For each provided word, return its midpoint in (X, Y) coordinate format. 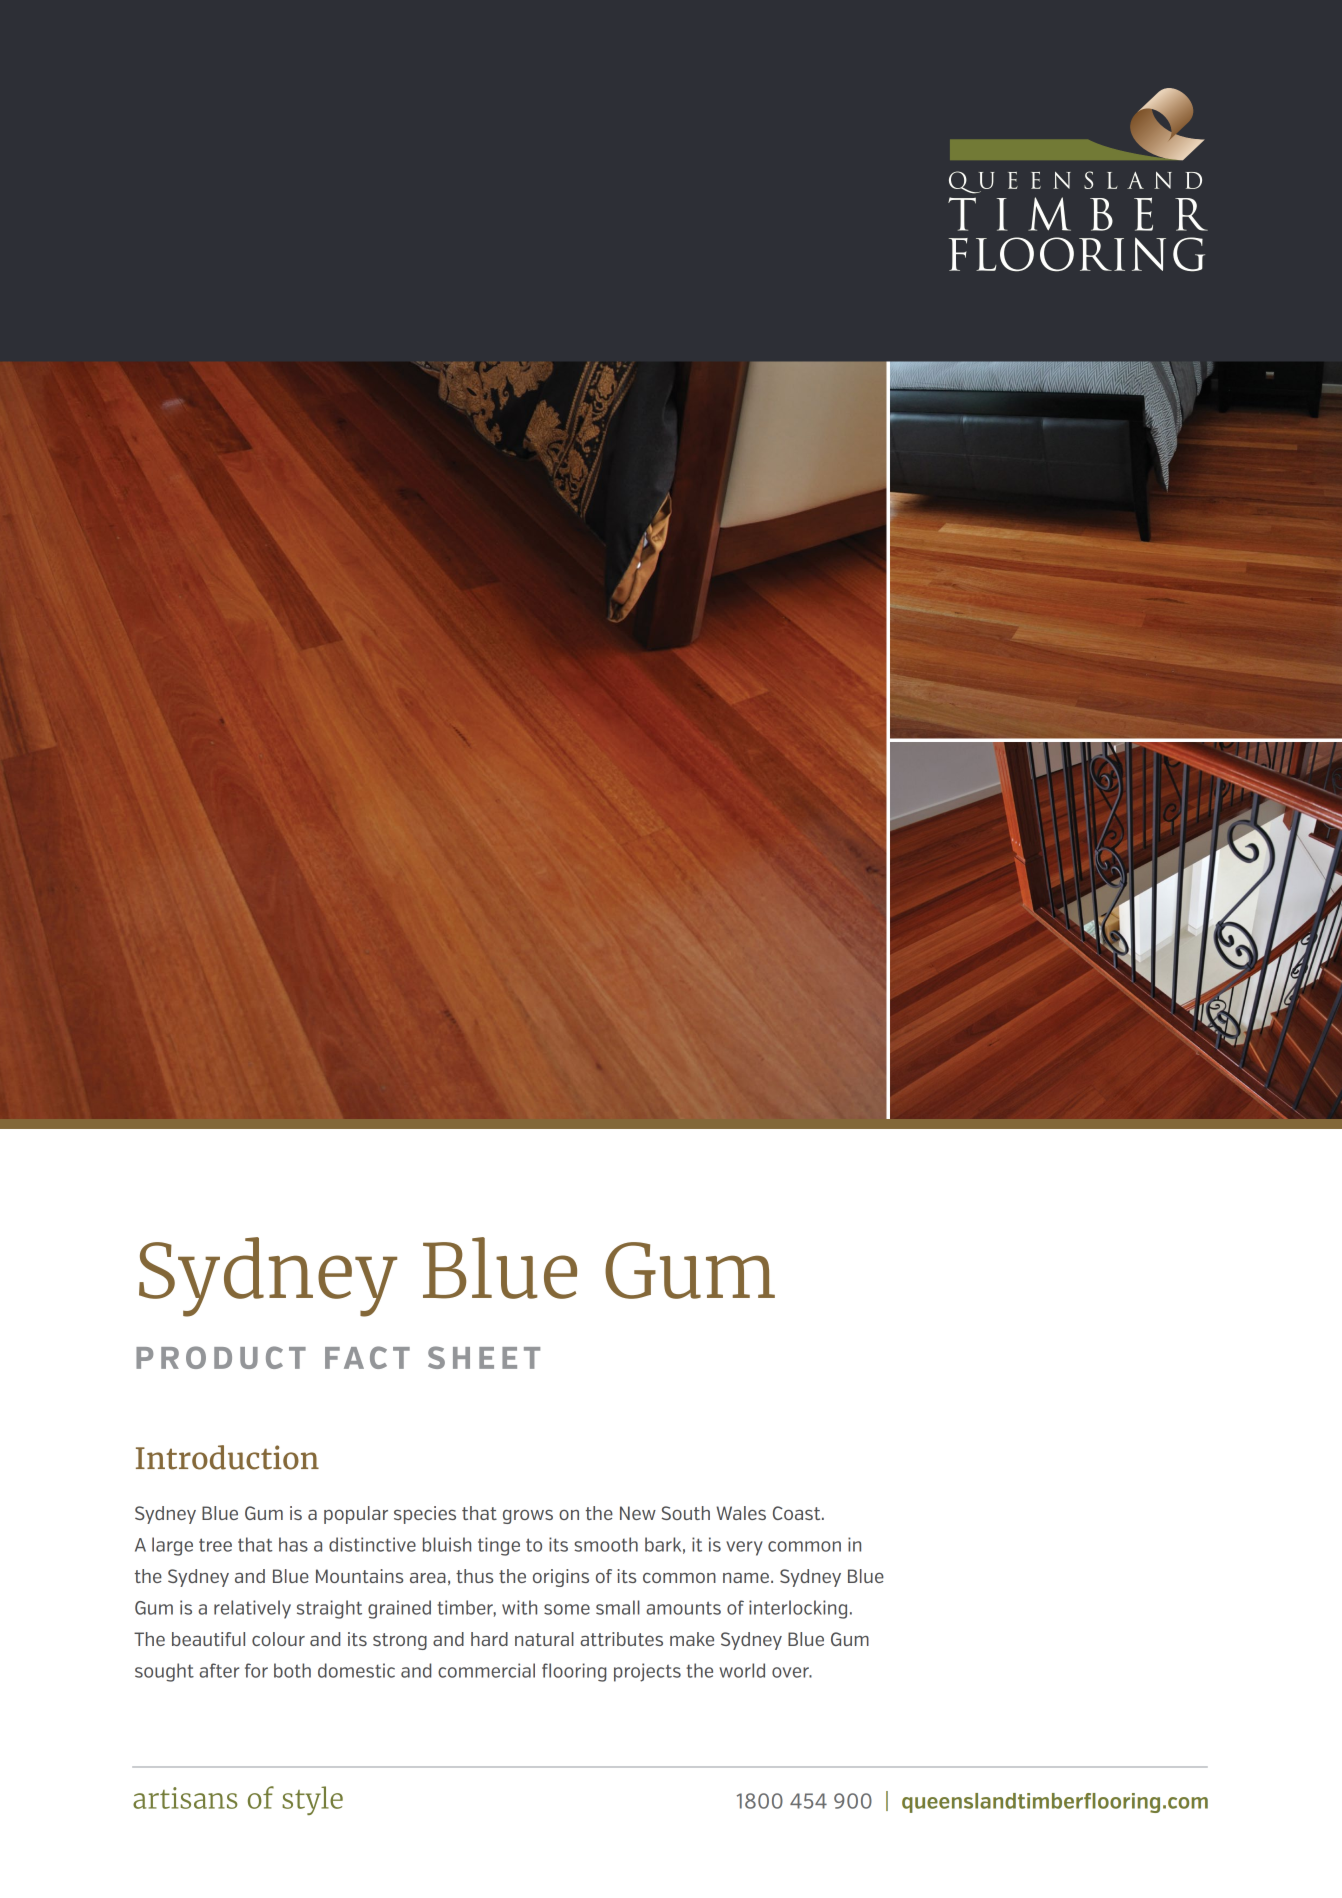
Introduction (227, 1457)
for (256, 1670)
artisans (185, 1798)
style (312, 1800)
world (742, 1670)
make (692, 1639)
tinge (499, 1546)
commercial (486, 1670)
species (425, 1515)
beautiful (208, 1639)
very (744, 1548)
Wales (741, 1513)
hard (489, 1639)
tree (215, 1545)
